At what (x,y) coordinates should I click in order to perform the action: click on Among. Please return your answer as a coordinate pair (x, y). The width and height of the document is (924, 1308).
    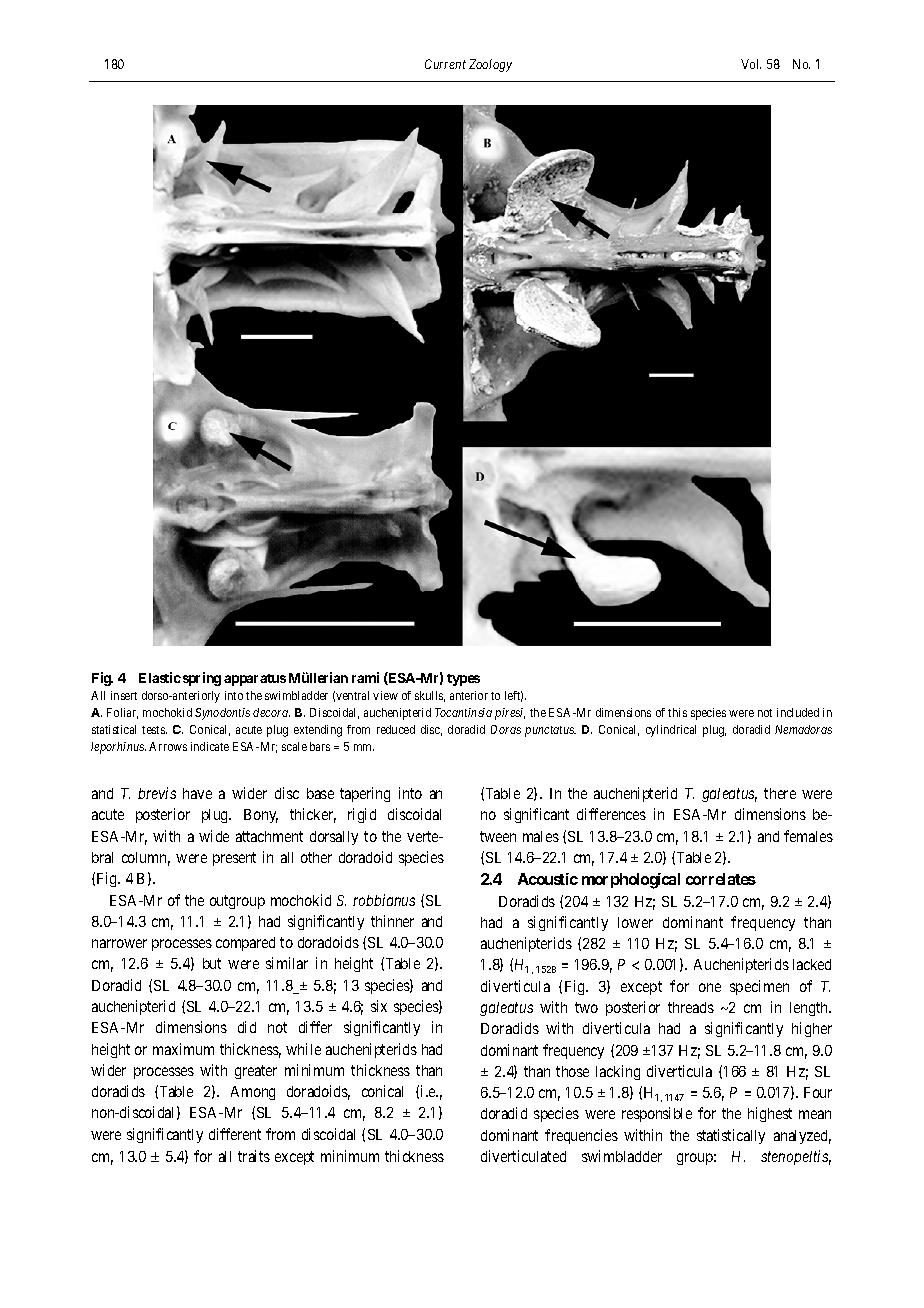
    Looking at the image, I should click on (253, 1093).
